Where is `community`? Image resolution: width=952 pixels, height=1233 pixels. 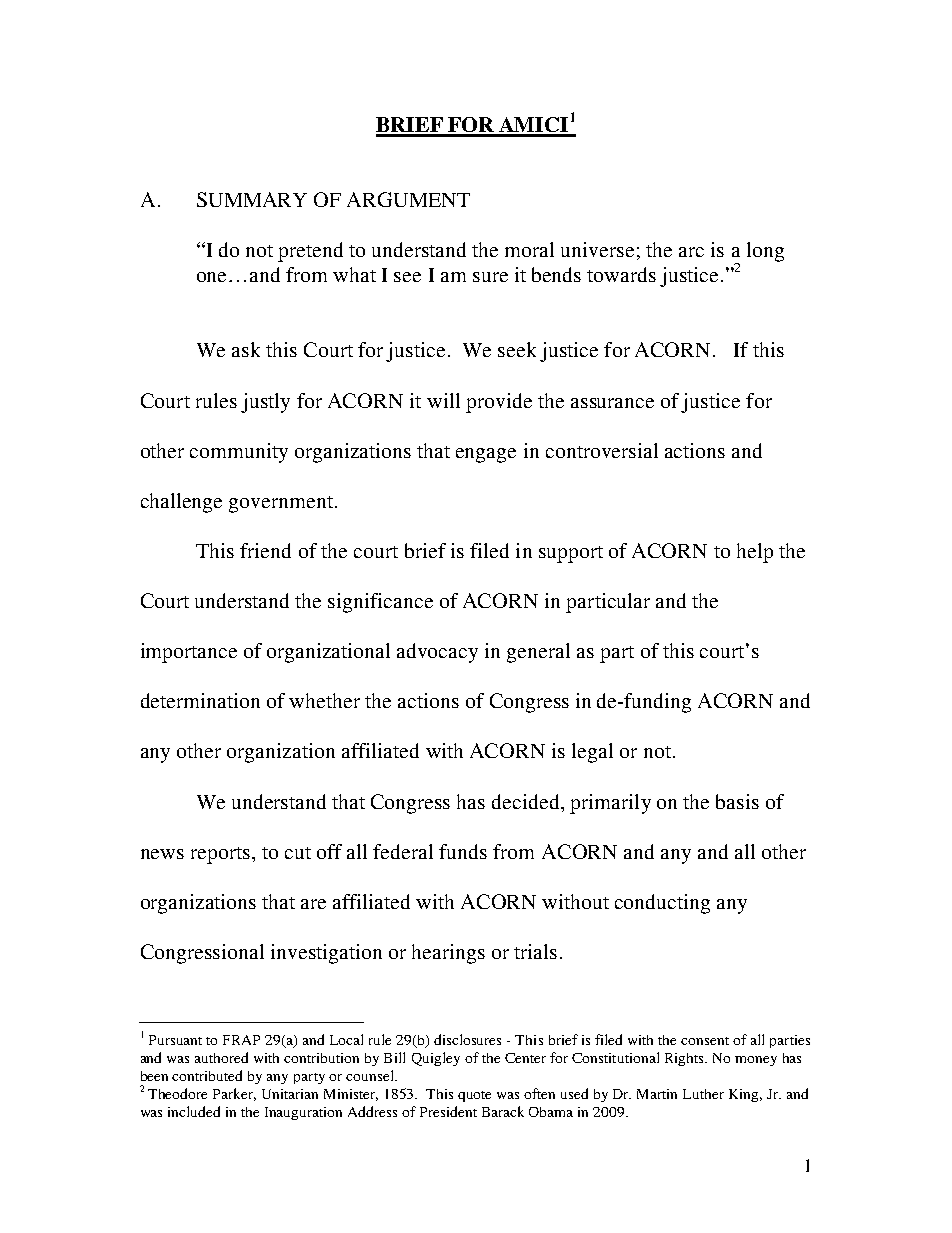
community is located at coordinates (239, 453).
